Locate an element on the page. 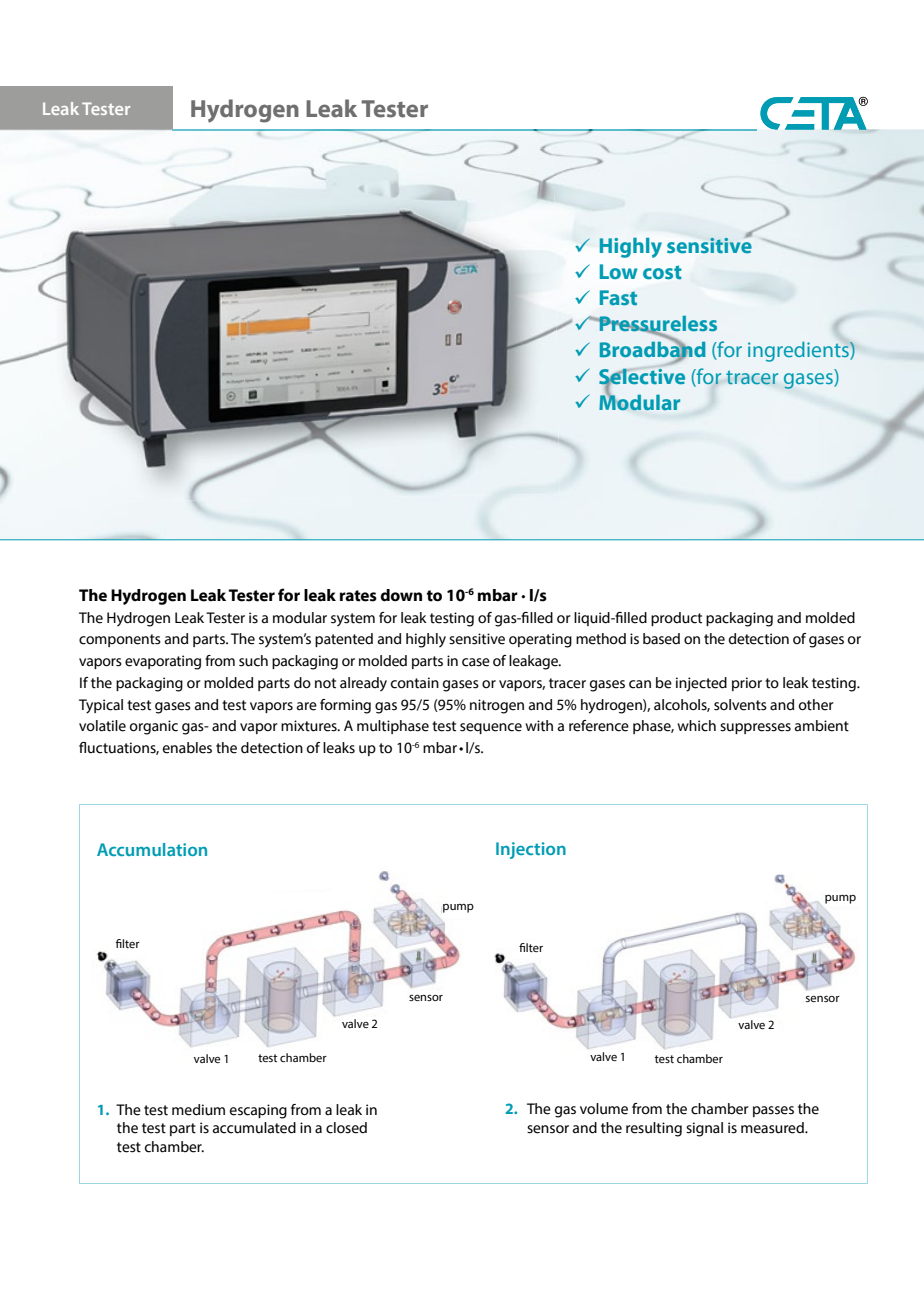 The width and height of the page is (924, 1308). rates is located at coordinates (358, 596).
